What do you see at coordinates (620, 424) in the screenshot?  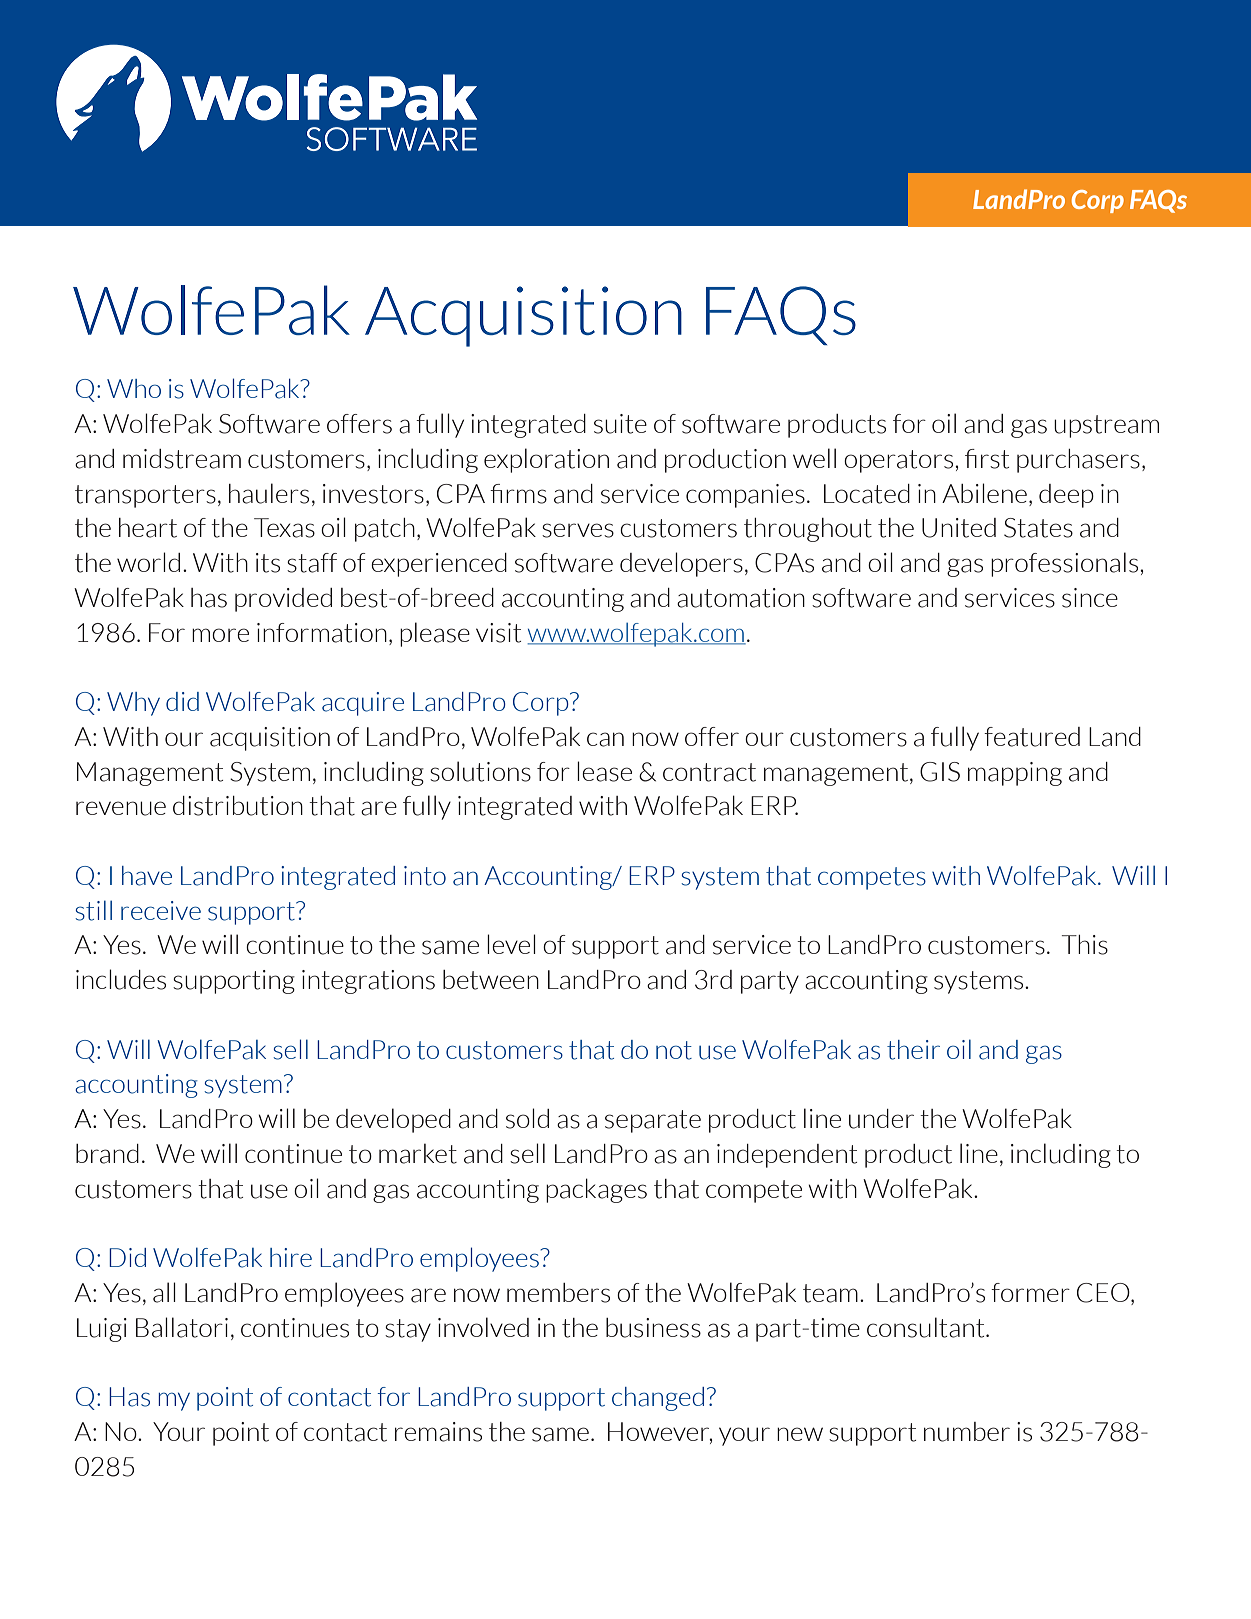 I see `suite` at bounding box center [620, 424].
